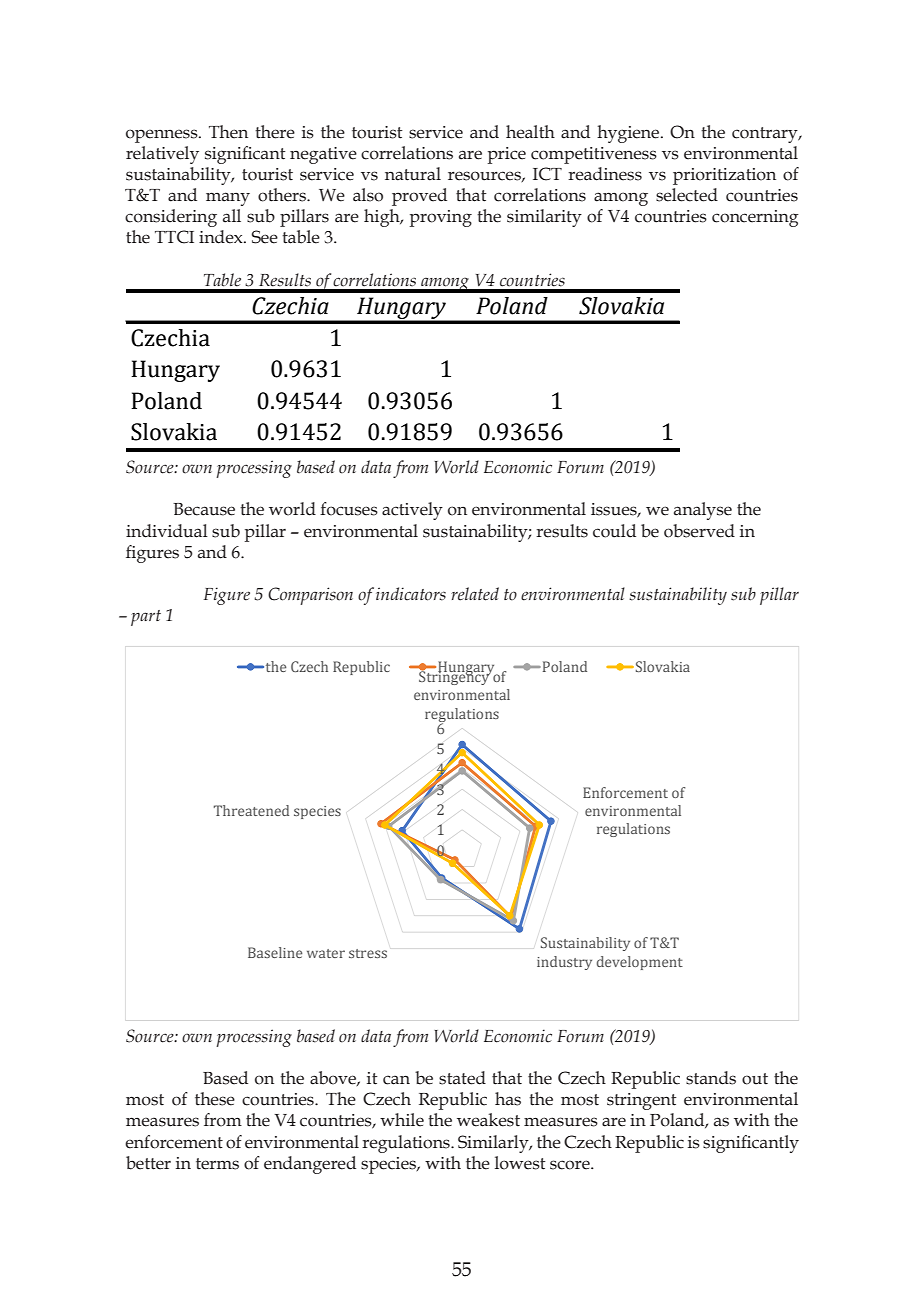 The image size is (924, 1311). What do you see at coordinates (687, 195) in the image?
I see `selected` at bounding box center [687, 195].
